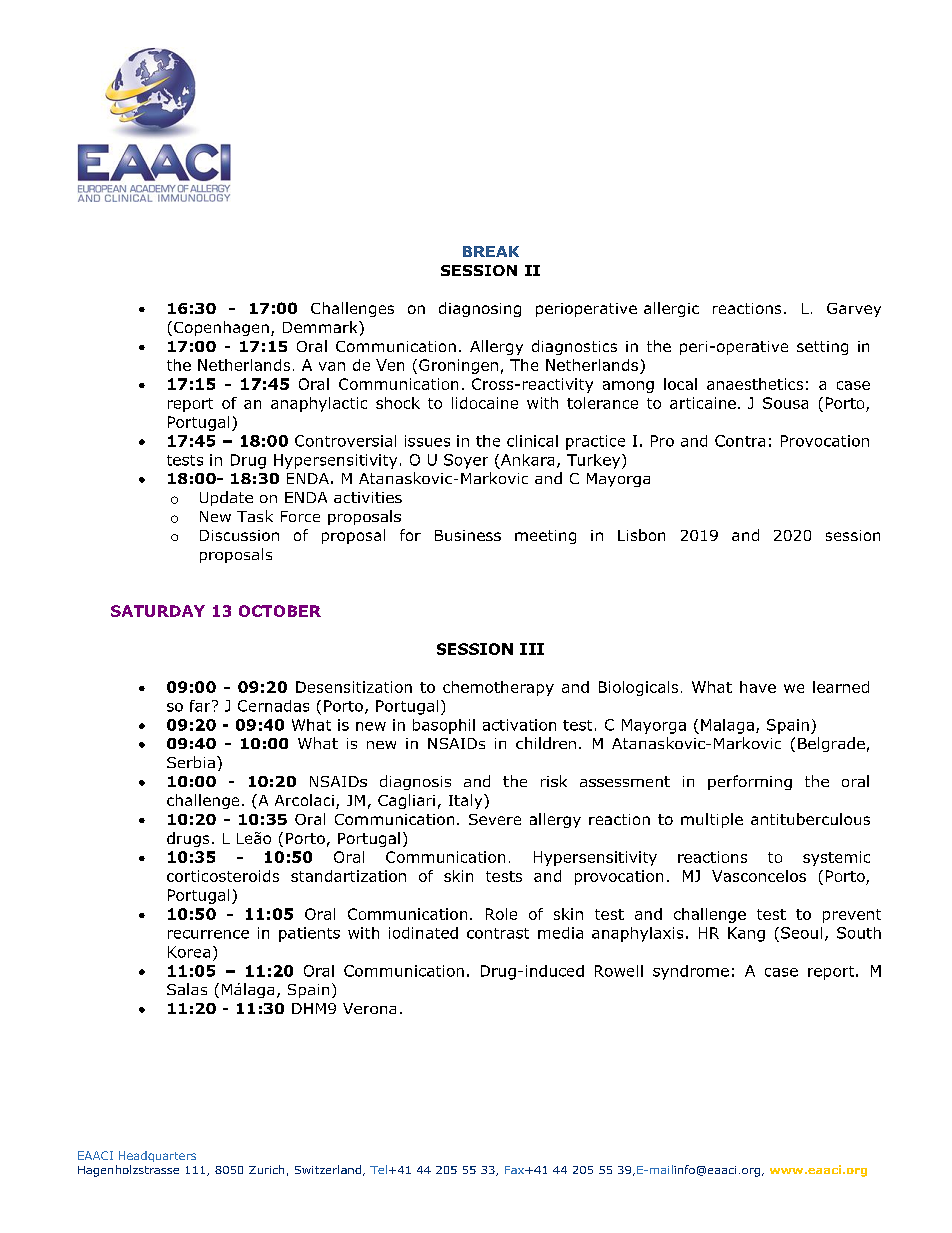  I want to click on syndrome, so click(691, 972).
